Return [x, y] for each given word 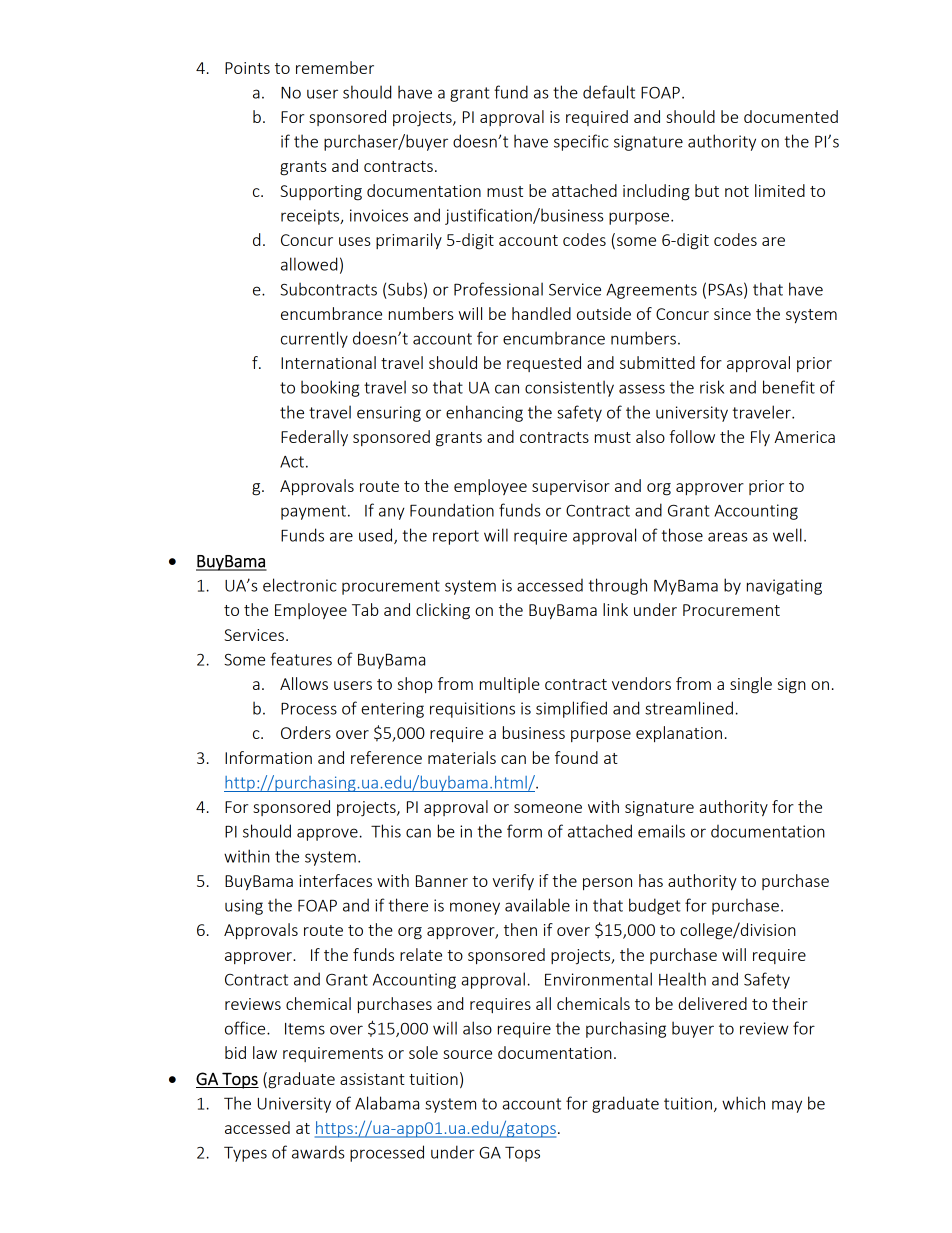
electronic [299, 585]
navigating [784, 587]
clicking [443, 611]
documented [791, 116]
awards [318, 1152]
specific [581, 142]
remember [335, 67]
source [467, 1054]
